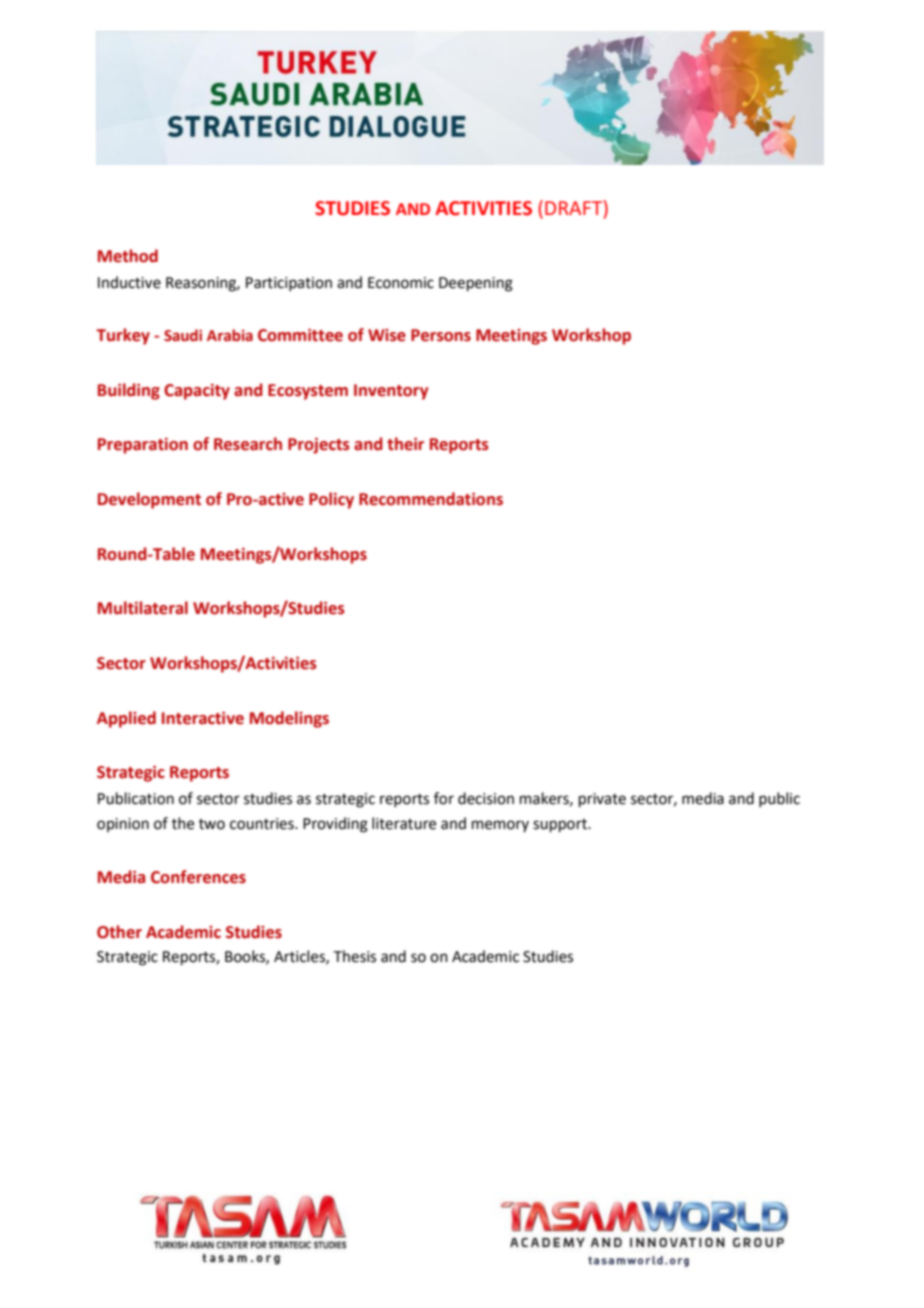  What do you see at coordinates (119, 932) in the screenshot?
I see `Other` at bounding box center [119, 932].
